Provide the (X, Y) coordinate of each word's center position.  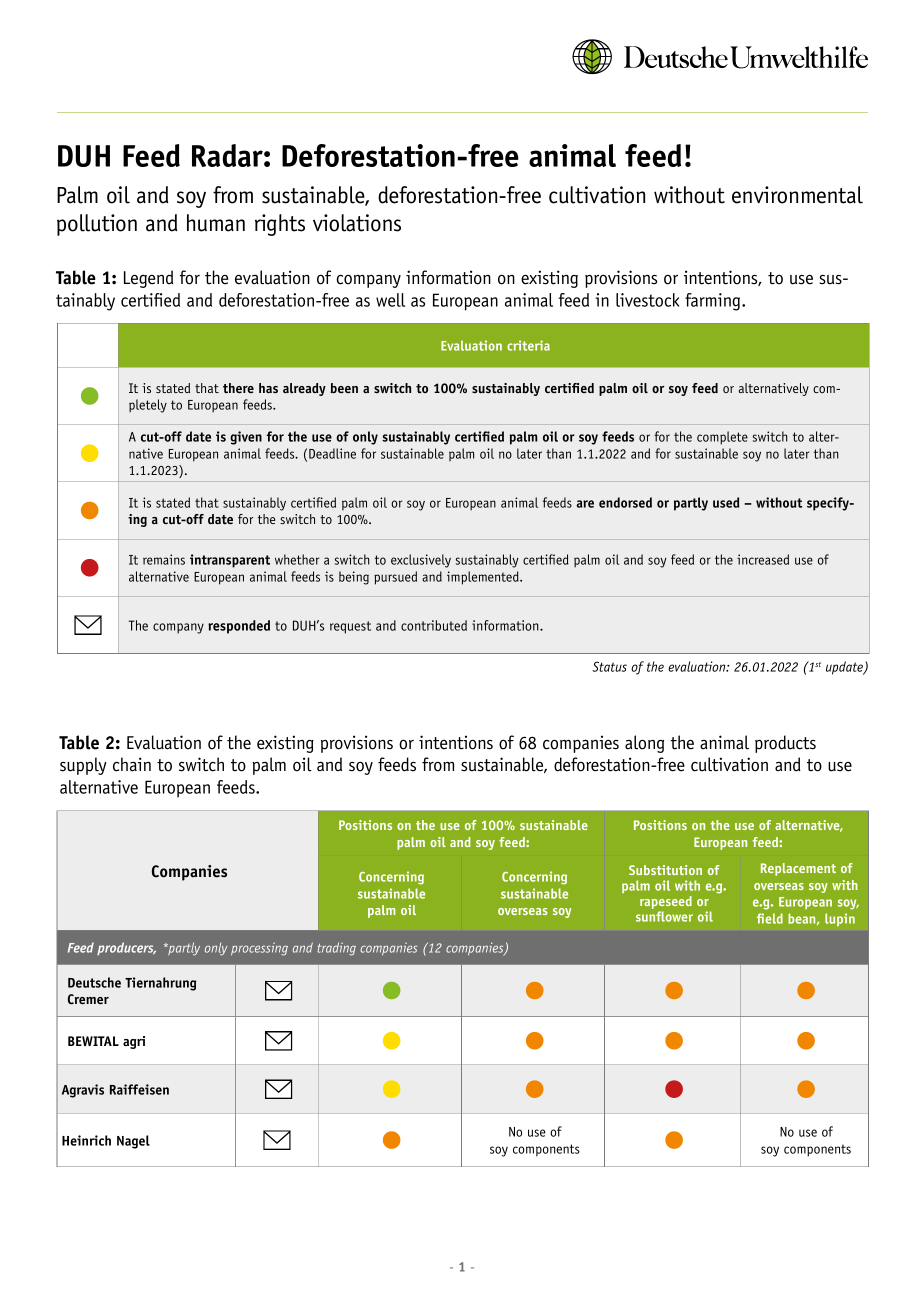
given (246, 438)
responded (239, 627)
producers (126, 948)
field (770, 918)
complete (722, 438)
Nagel (133, 1142)
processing (259, 949)
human (216, 223)
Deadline (332, 453)
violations (357, 223)
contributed (434, 625)
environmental (797, 195)
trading (336, 949)
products (785, 744)
